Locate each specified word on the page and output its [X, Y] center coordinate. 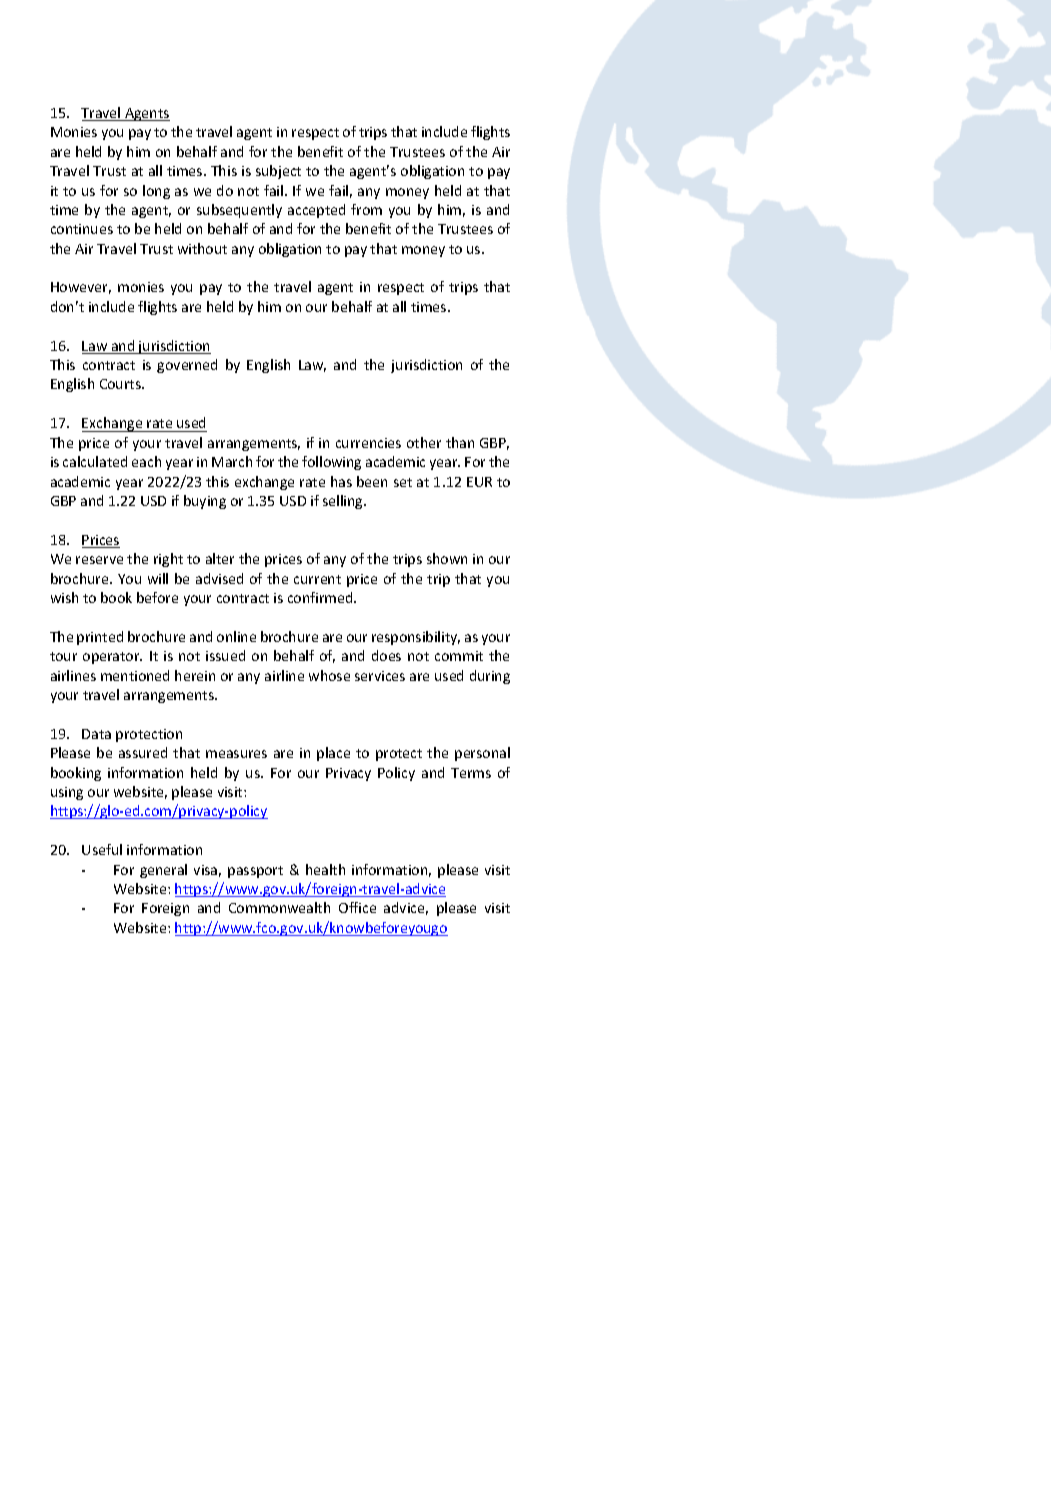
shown [447, 558]
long [156, 192]
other [424, 442]
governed [187, 366]
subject [278, 172]
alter [220, 558]
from [366, 209]
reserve [99, 560]
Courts [121, 384]
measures [236, 754]
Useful [102, 849]
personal [482, 754]
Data [96, 734]
